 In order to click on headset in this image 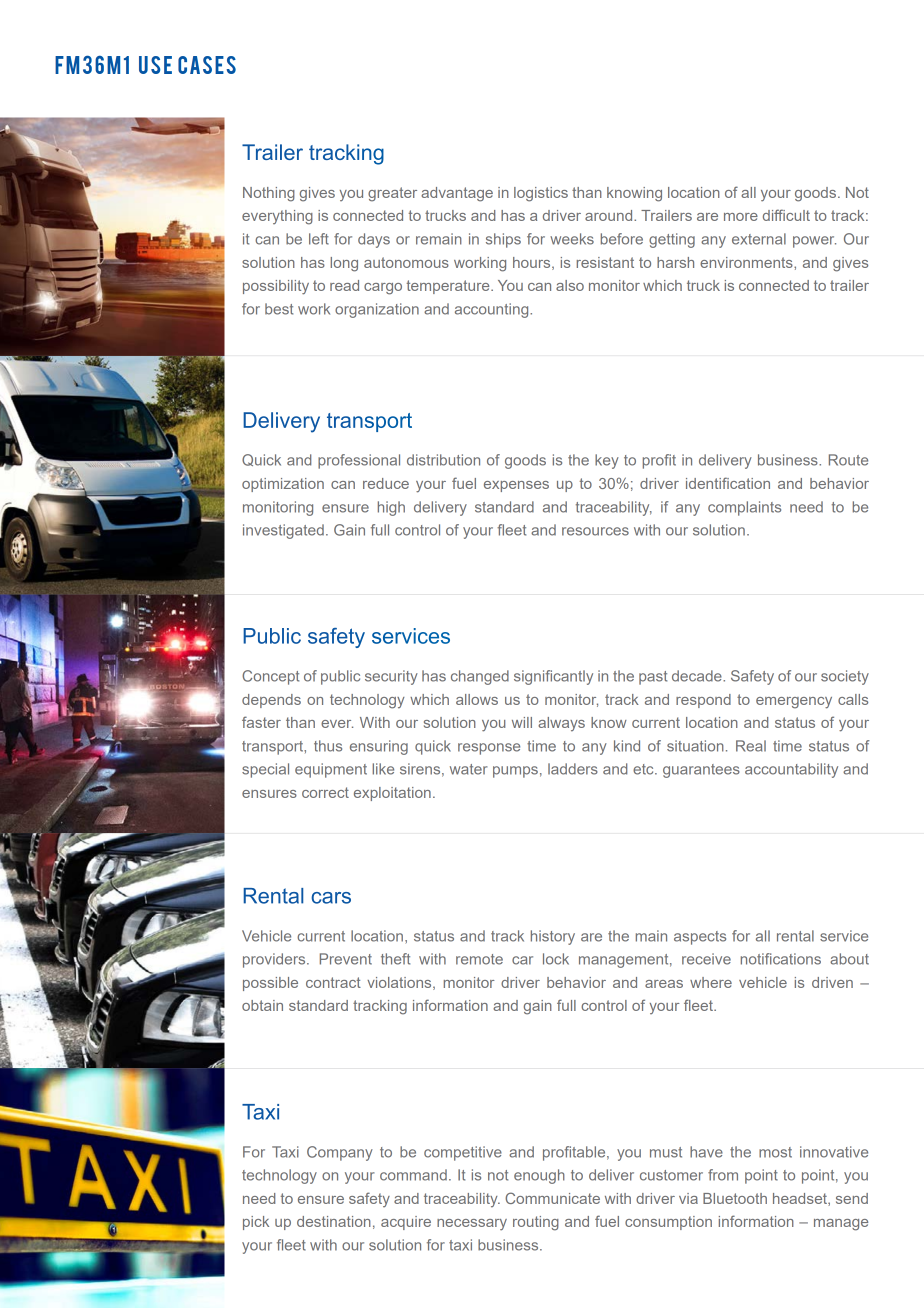, I will do `click(801, 1199)`.
